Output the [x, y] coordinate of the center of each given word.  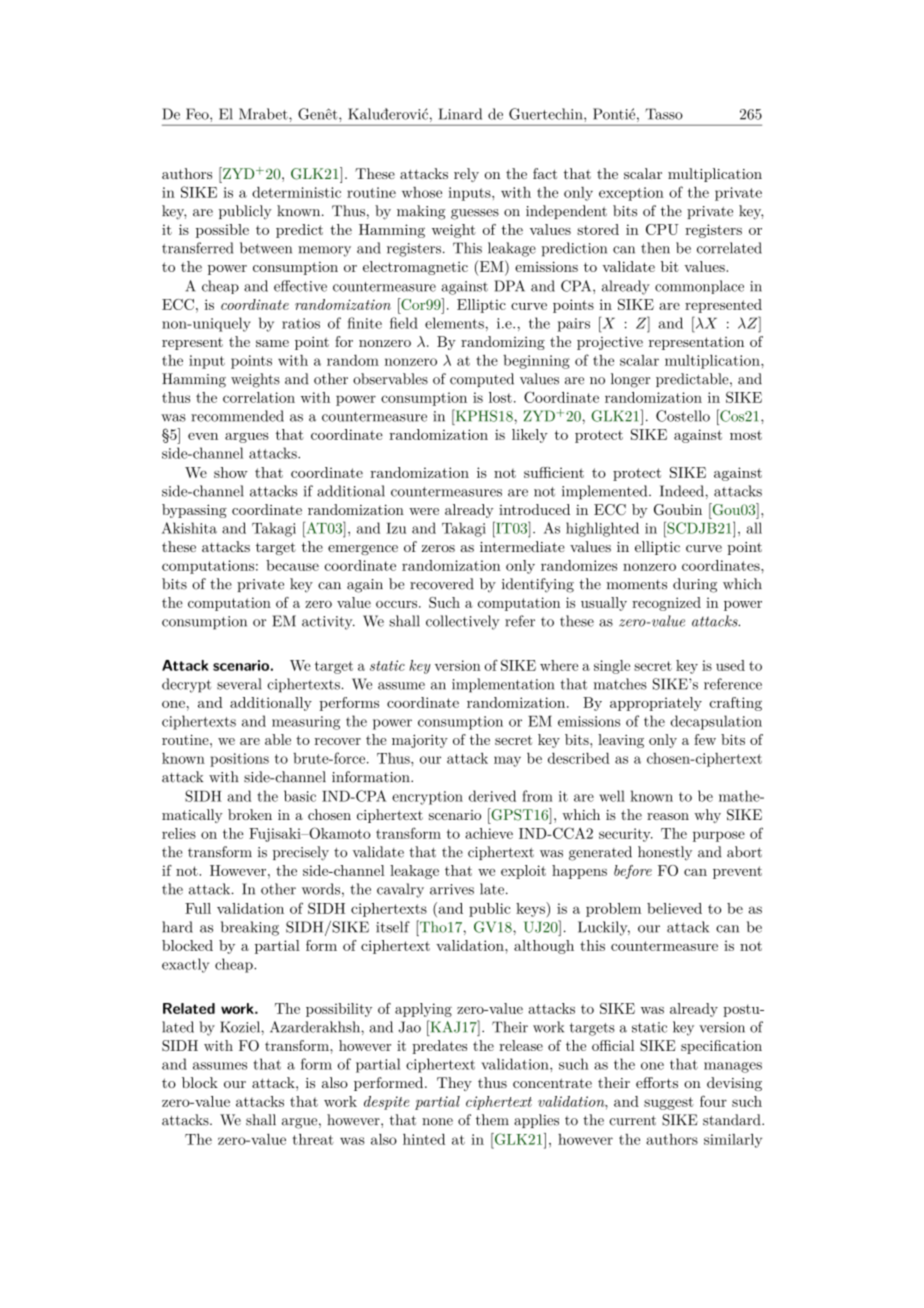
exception [631, 194]
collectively [463, 622]
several [239, 684]
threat [313, 1139]
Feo [198, 114]
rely [466, 175]
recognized [666, 604]
